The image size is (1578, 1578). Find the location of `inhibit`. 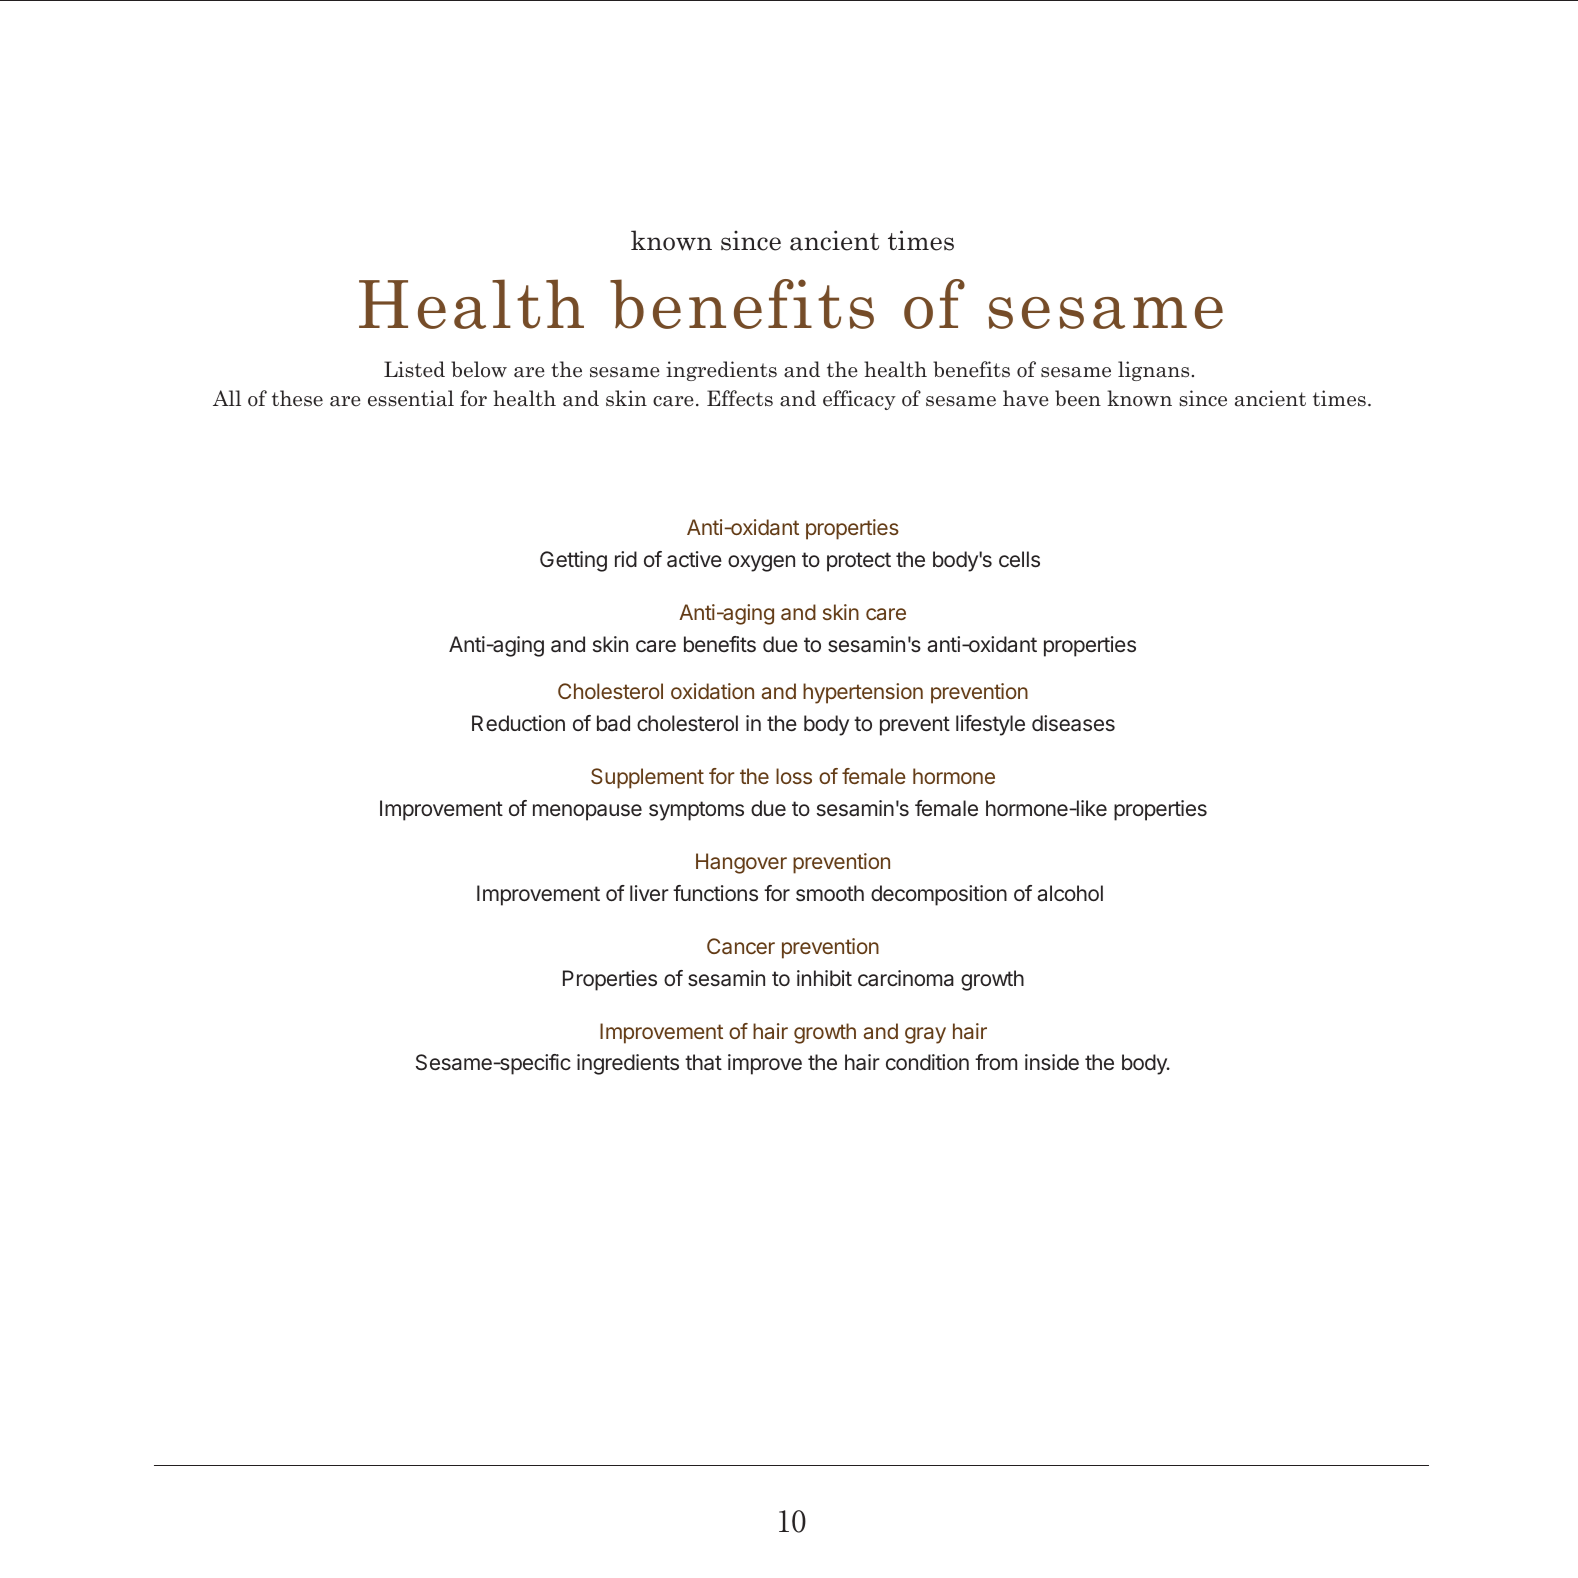

inhibit is located at coordinates (824, 978).
